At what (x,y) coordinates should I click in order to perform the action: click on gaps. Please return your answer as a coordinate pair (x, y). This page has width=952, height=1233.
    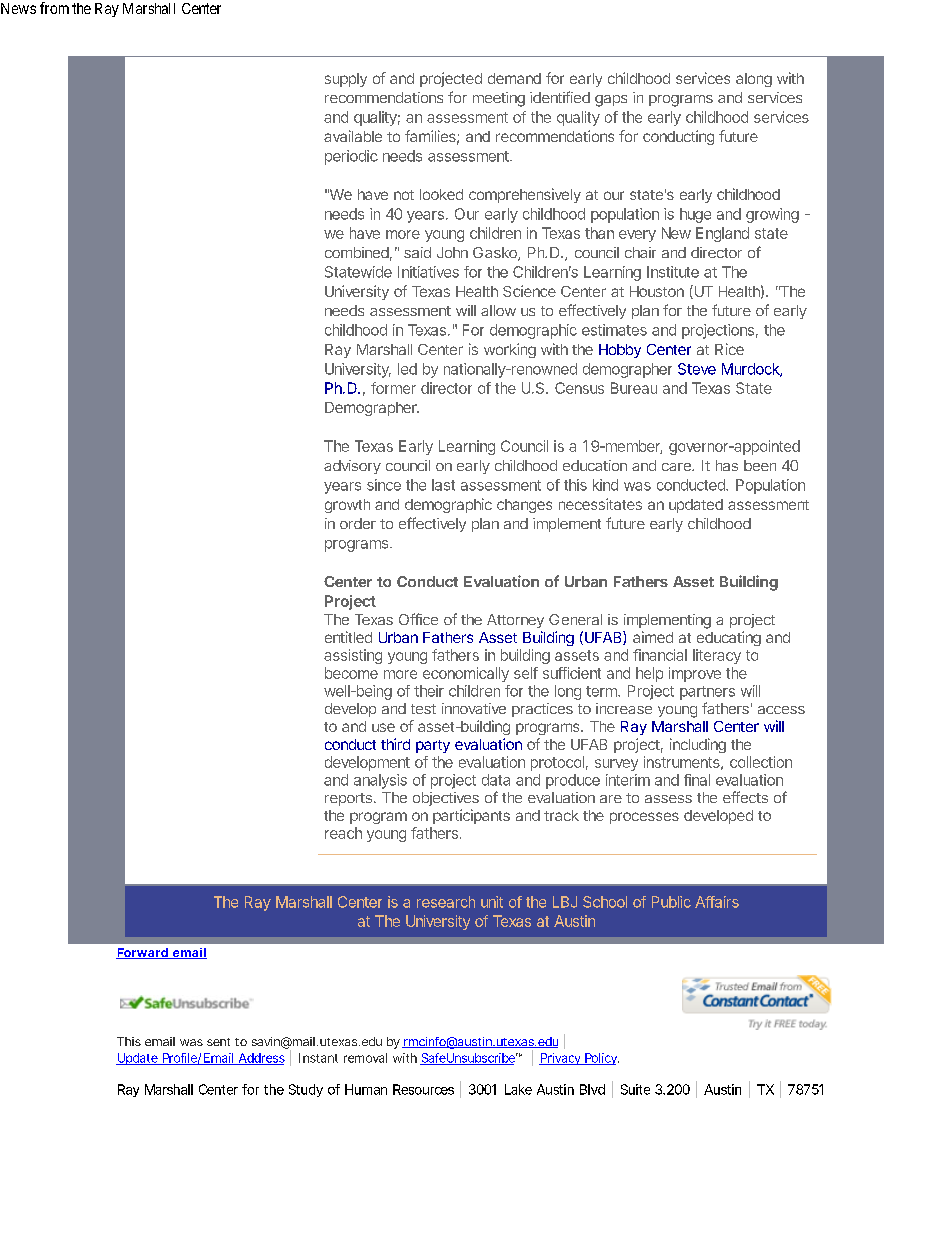
    Looking at the image, I should click on (611, 101).
